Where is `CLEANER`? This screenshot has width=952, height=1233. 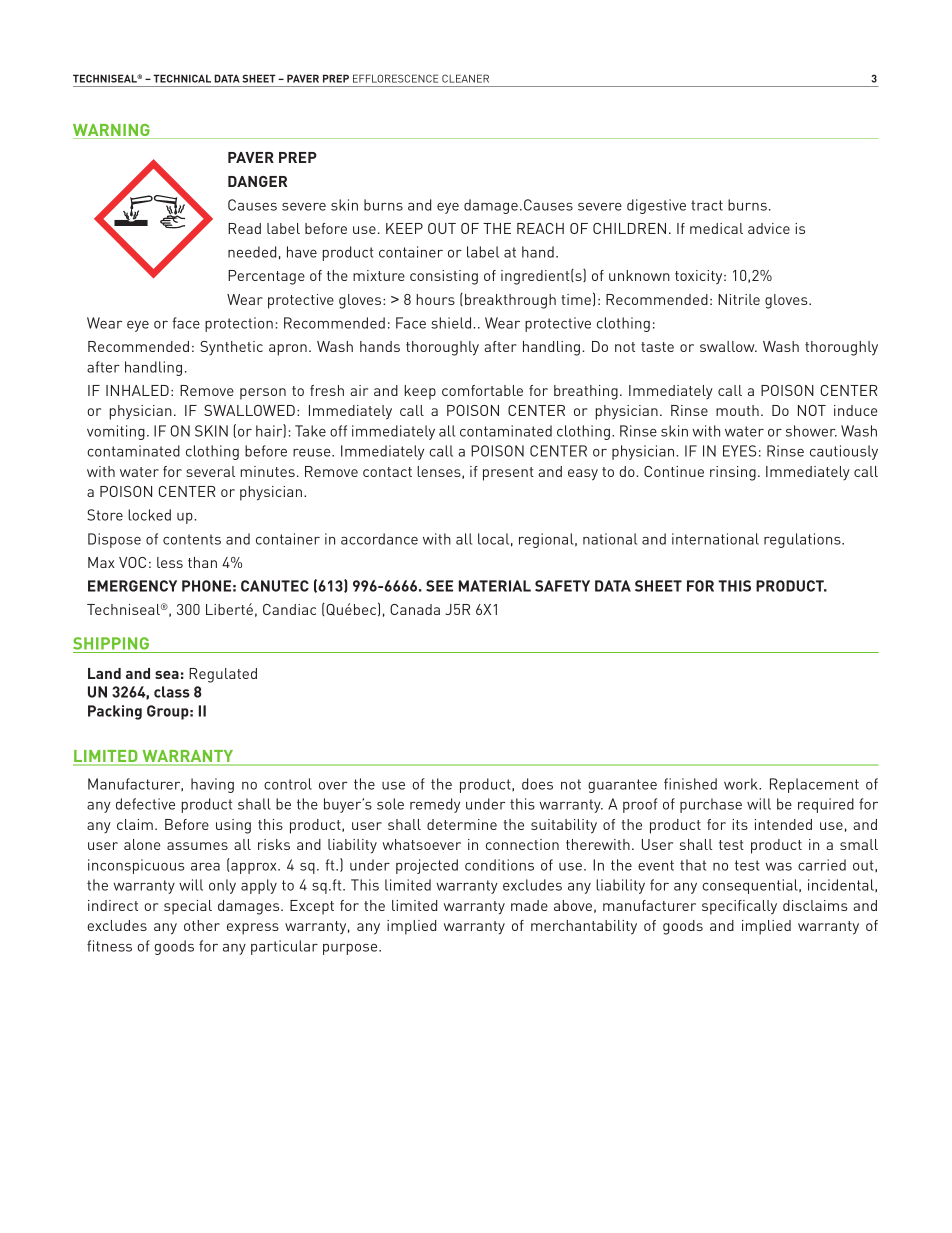
CLEANER is located at coordinates (465, 78).
